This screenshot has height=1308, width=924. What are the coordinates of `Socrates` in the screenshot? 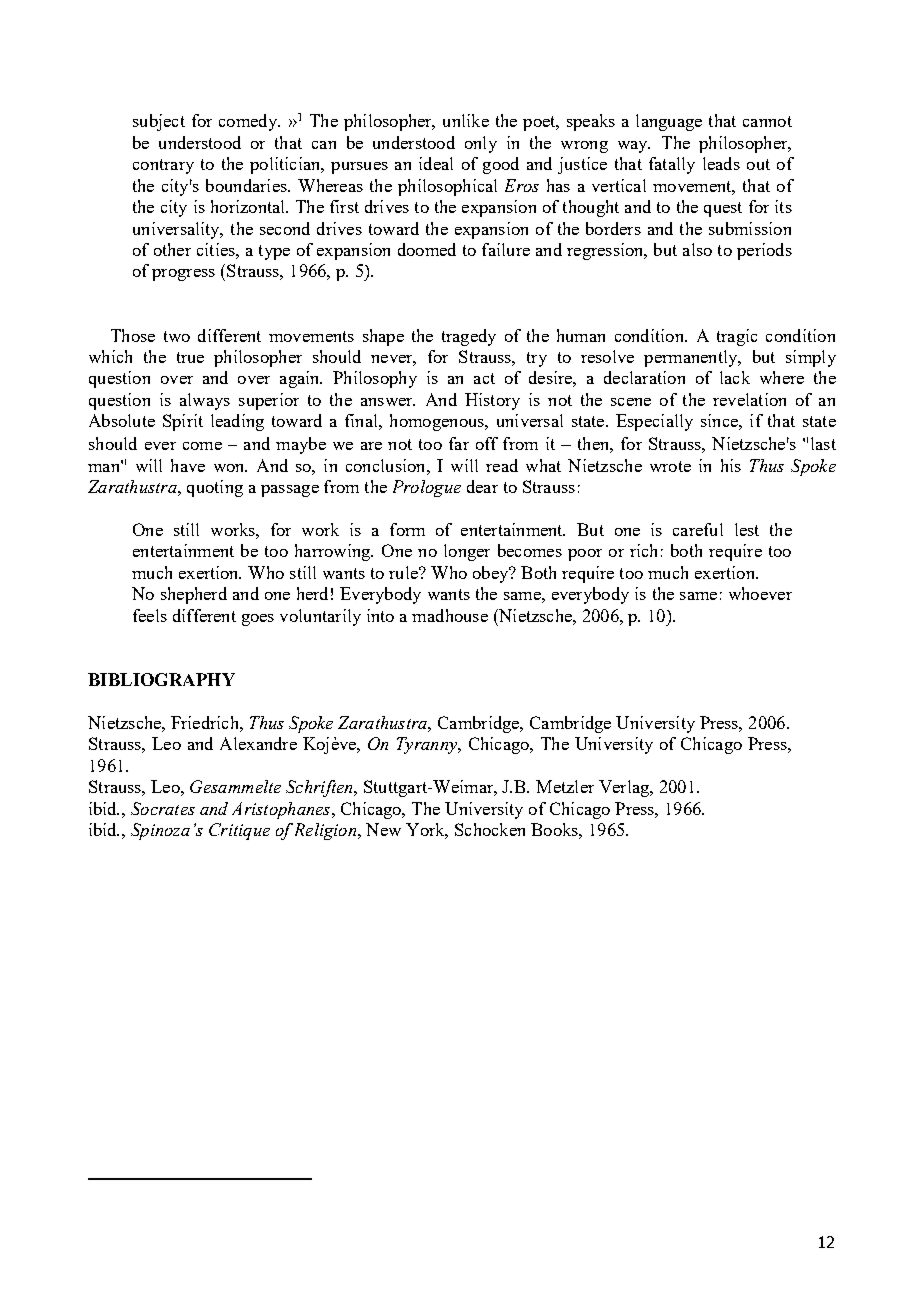 It's located at (163, 808).
